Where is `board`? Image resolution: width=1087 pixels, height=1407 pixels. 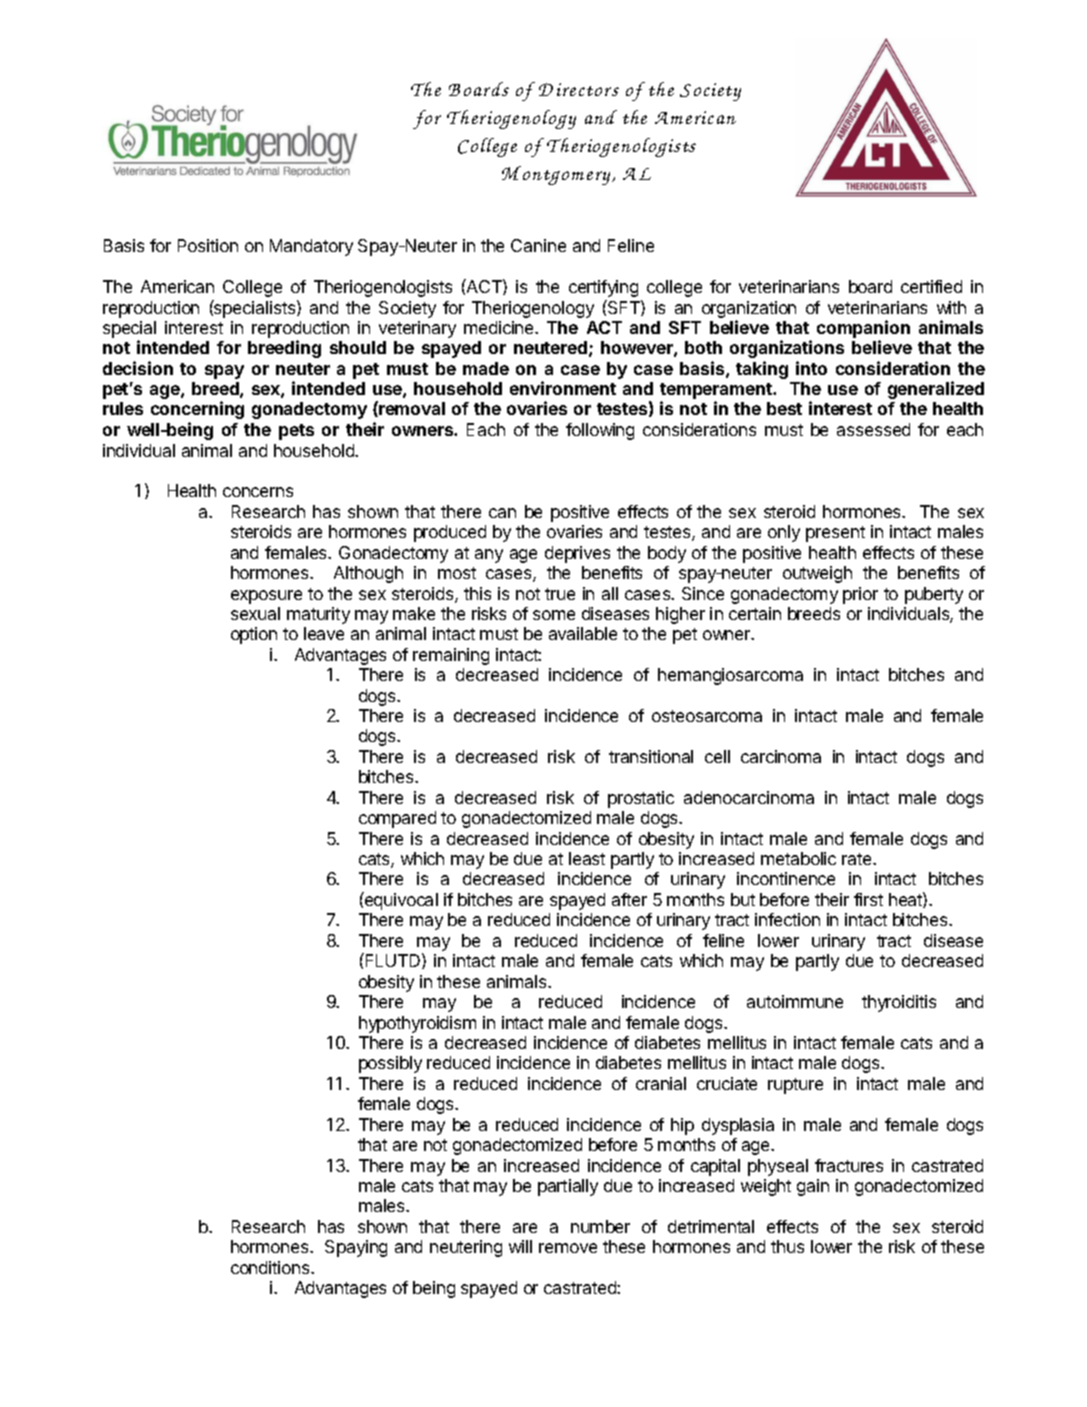 board is located at coordinates (870, 286).
